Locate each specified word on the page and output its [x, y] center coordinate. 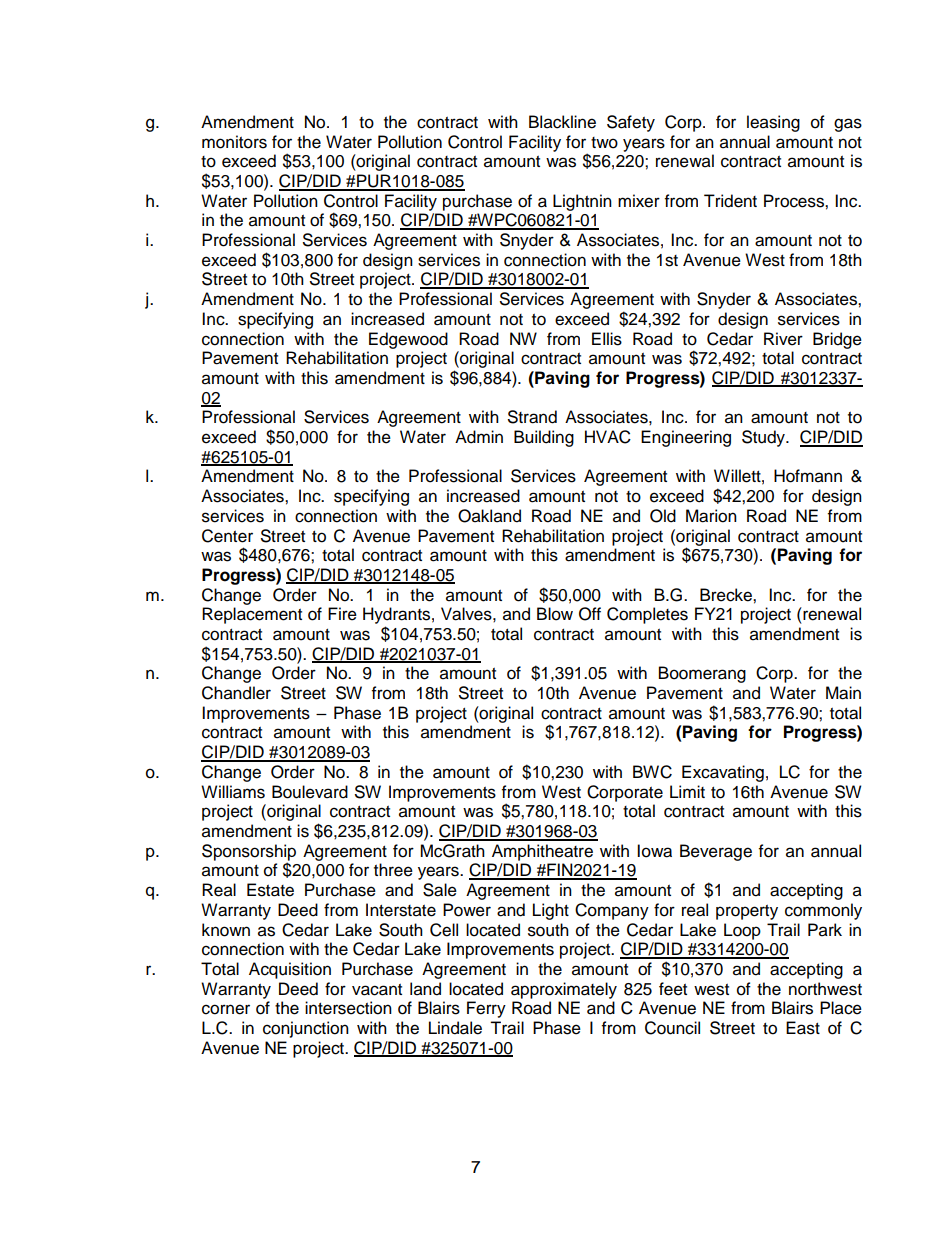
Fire [342, 614]
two [604, 143]
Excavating [723, 773]
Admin [479, 437]
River [783, 339]
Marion [711, 516]
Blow [555, 614]
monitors [234, 142]
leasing [773, 123]
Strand [532, 417]
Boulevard [310, 792]
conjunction [306, 1029]
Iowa [654, 851]
